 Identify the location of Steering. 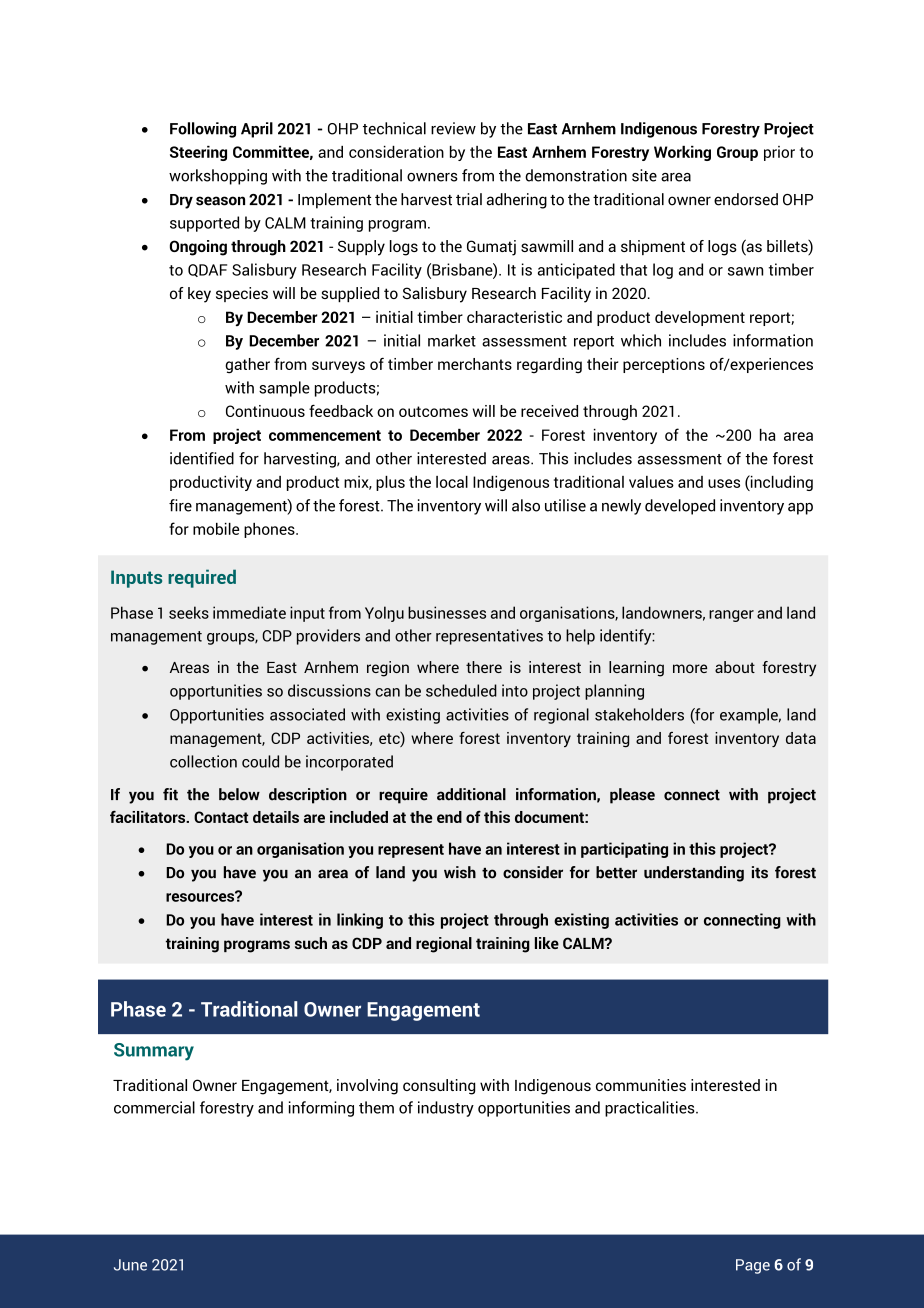
(198, 153).
